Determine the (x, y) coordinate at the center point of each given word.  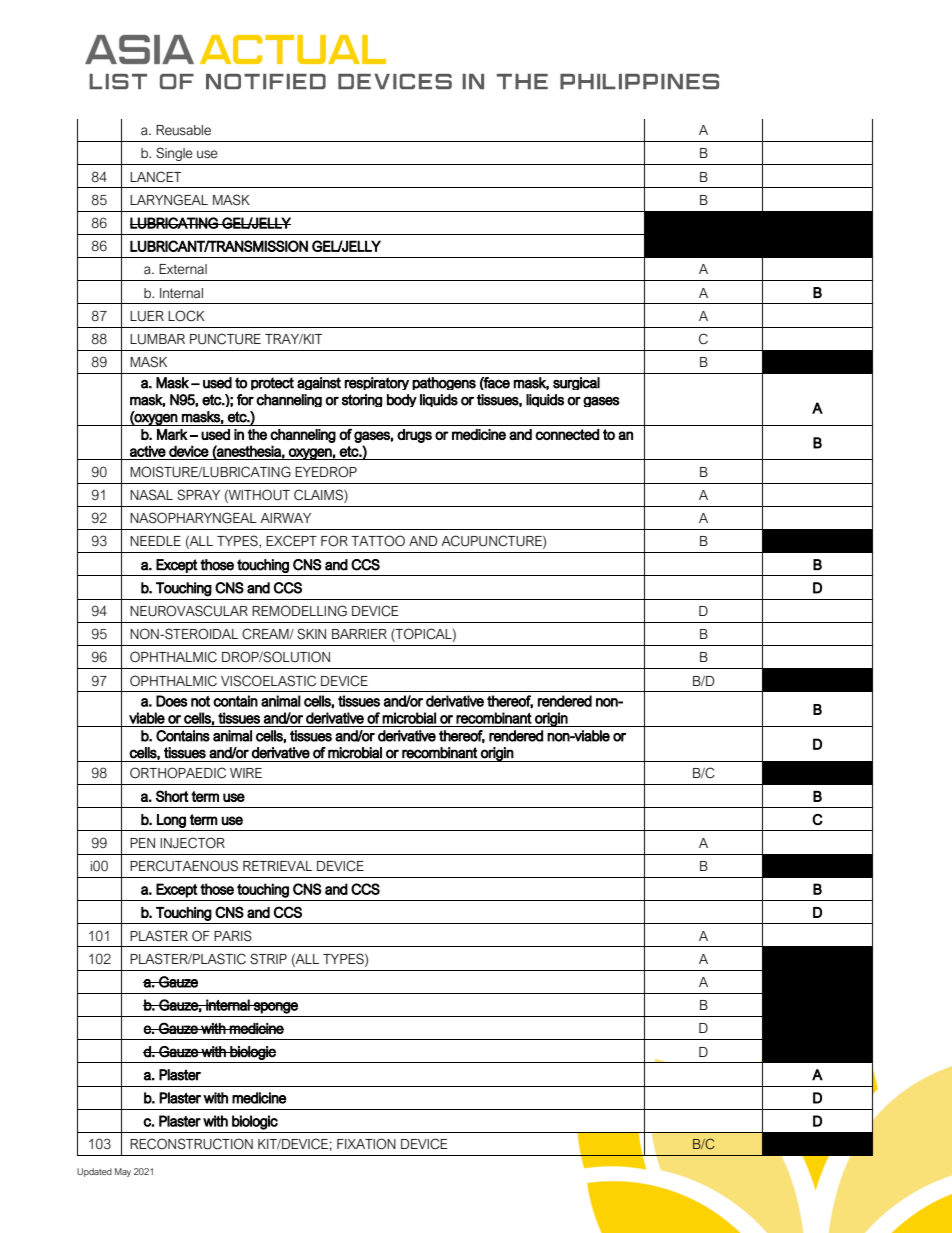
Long (171, 821)
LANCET (155, 177)
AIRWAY (285, 518)
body (402, 400)
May (123, 1172)
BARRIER (359, 634)
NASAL (151, 495)
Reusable (183, 130)
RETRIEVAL (277, 866)
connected (567, 434)
